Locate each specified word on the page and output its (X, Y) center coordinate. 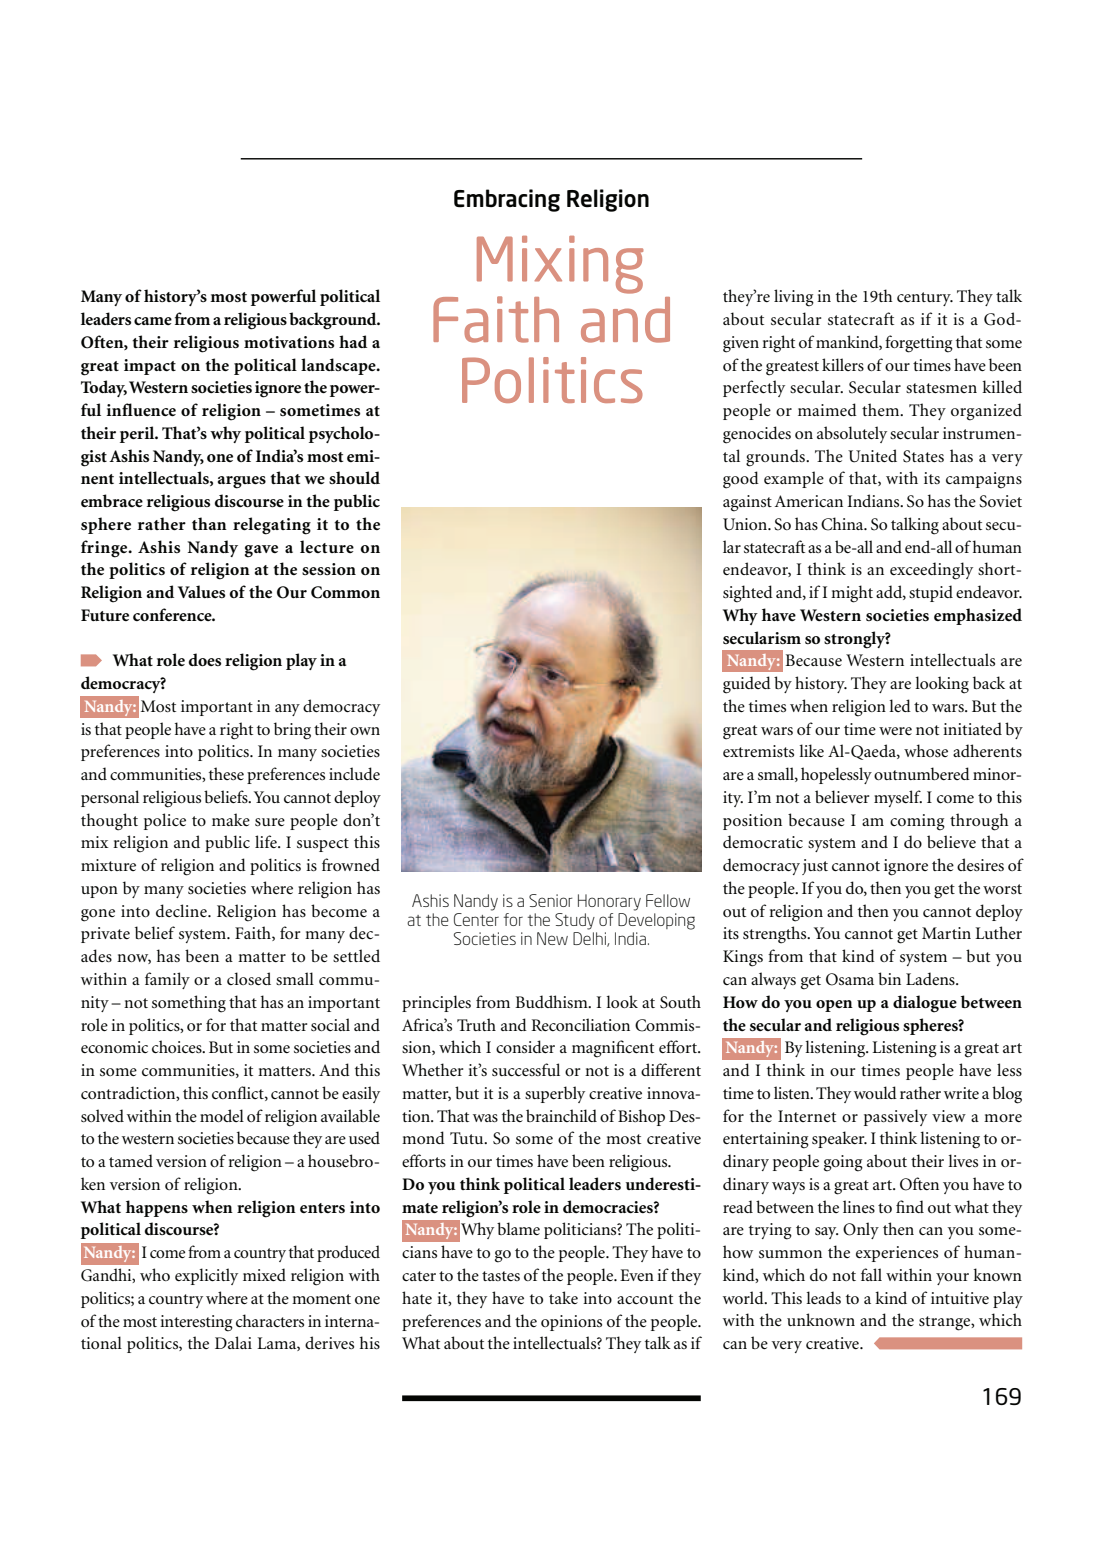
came (153, 321)
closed (249, 978)
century (925, 299)
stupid (931, 593)
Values (201, 591)
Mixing (560, 265)
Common (345, 592)
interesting (196, 1323)
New (552, 938)
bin (889, 978)
